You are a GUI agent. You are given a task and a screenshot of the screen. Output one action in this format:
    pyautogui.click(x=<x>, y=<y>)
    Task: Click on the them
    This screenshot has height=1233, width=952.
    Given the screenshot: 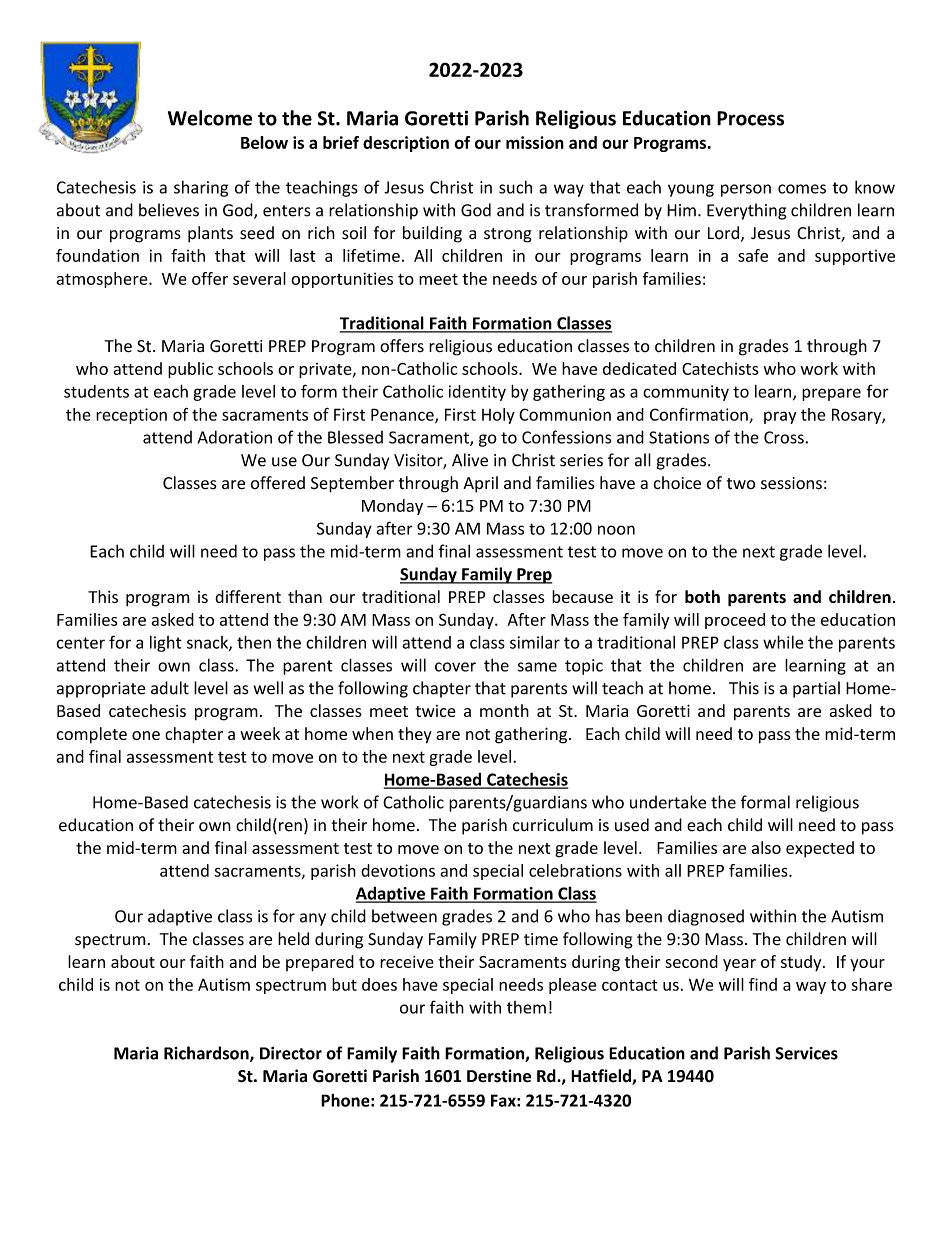 What is the action you would take?
    pyautogui.click(x=526, y=1007)
